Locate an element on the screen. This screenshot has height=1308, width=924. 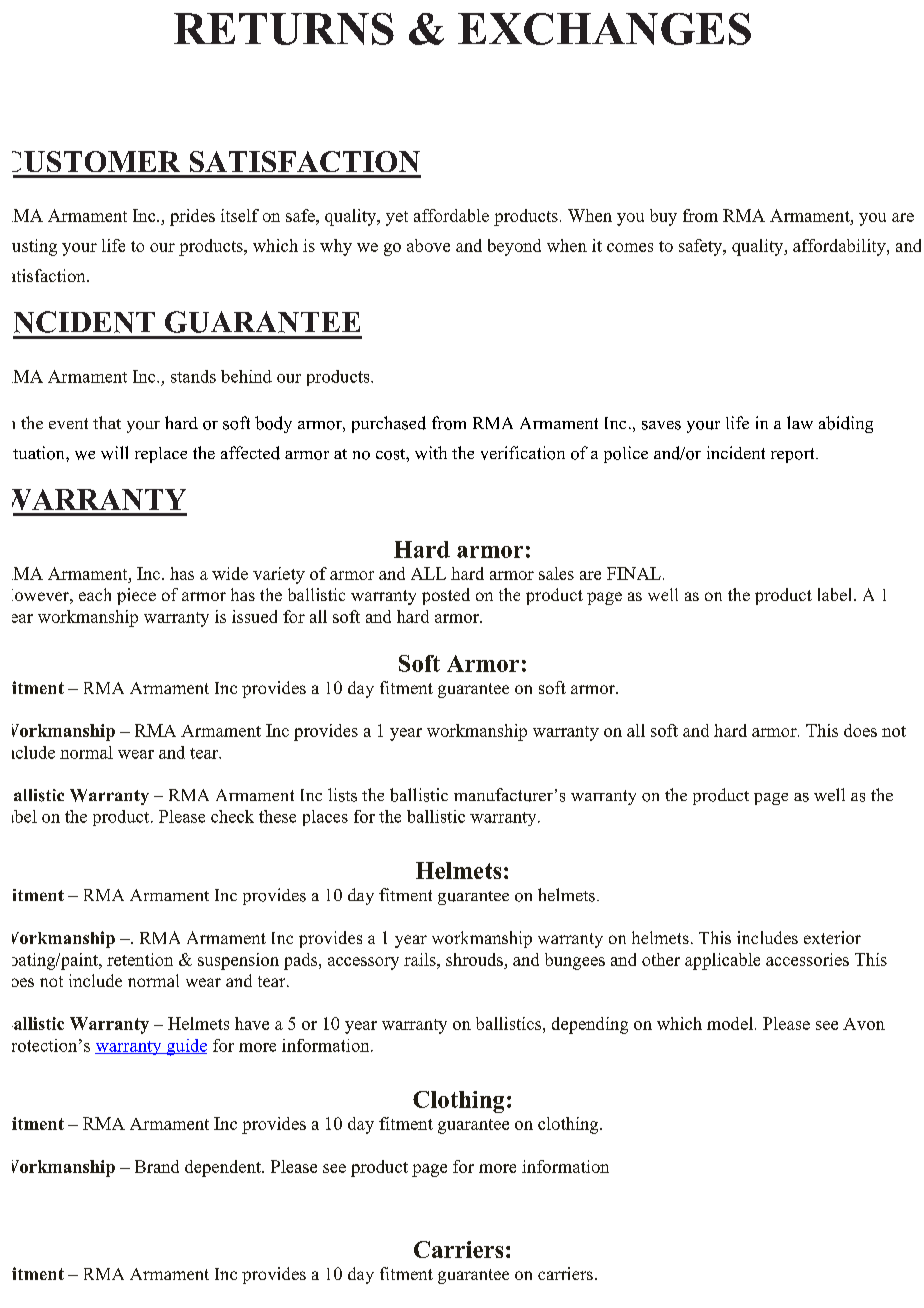
replace is located at coordinates (161, 455).
